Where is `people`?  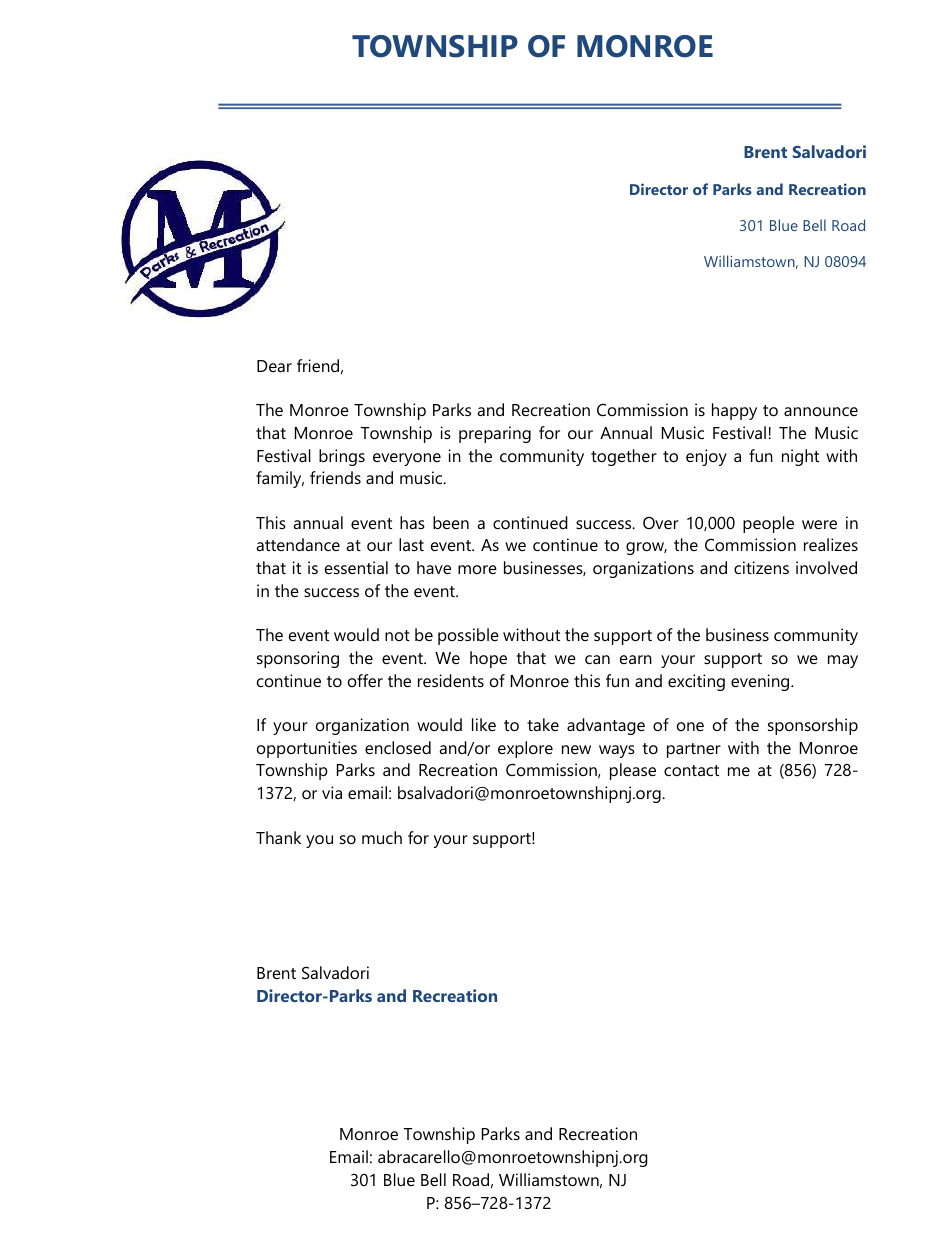
people is located at coordinates (768, 524).
